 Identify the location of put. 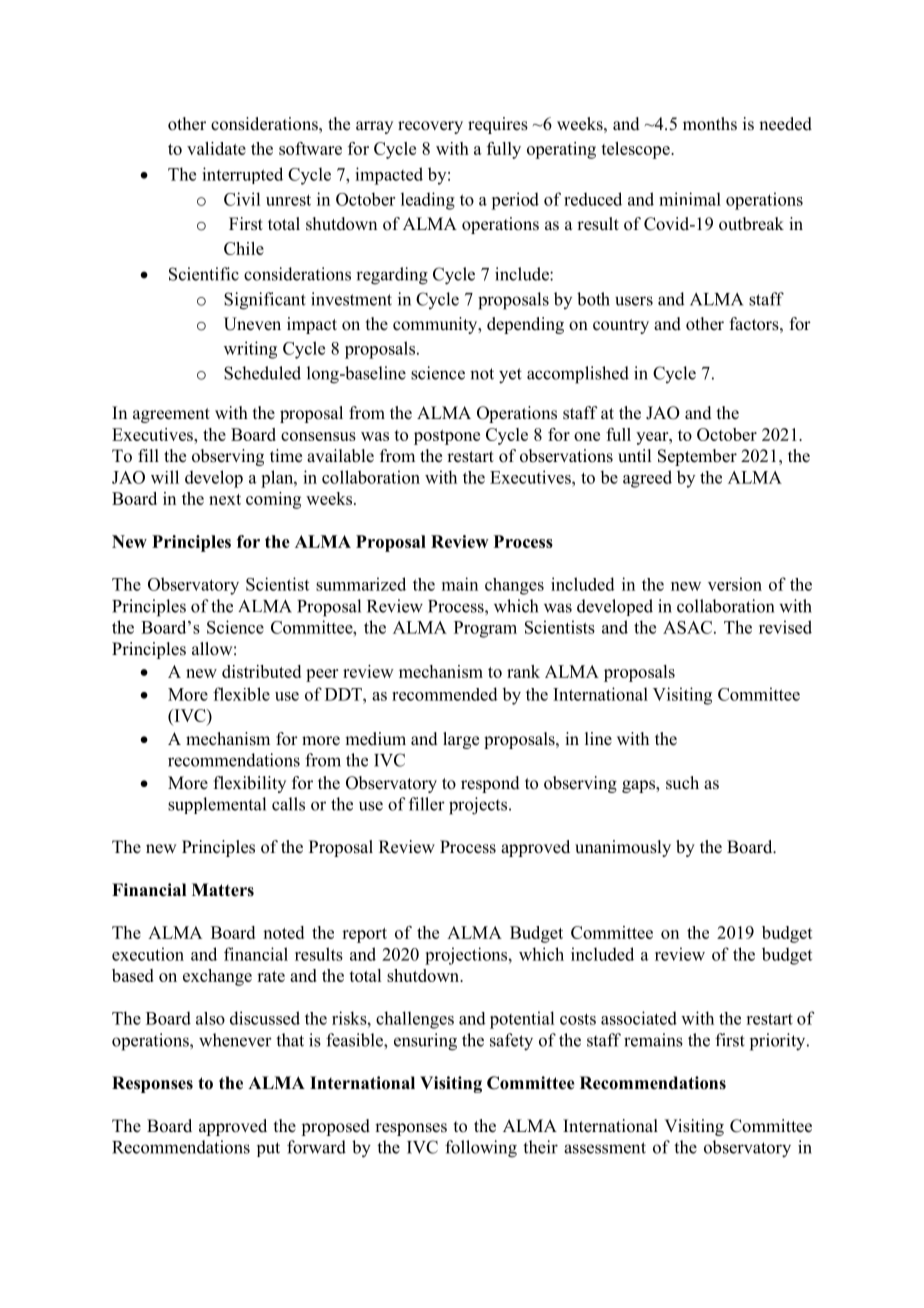
(268, 1149).
